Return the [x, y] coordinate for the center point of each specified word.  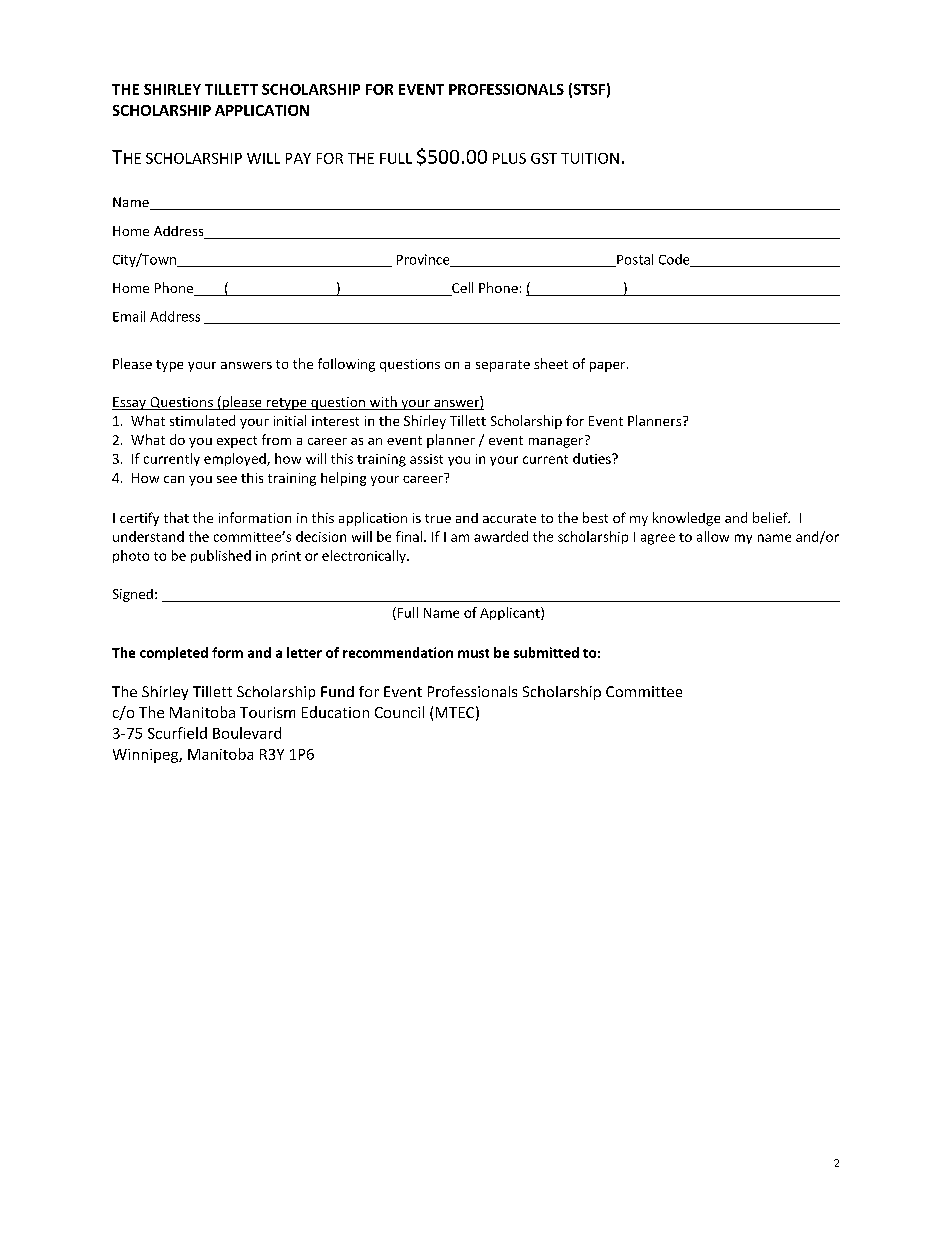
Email [129, 316]
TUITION [590, 158]
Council [399, 712]
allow [713, 536]
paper [609, 367]
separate [503, 366]
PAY [298, 158]
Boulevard [247, 733]
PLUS [509, 158]
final [410, 536]
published [221, 556]
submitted [546, 652]
